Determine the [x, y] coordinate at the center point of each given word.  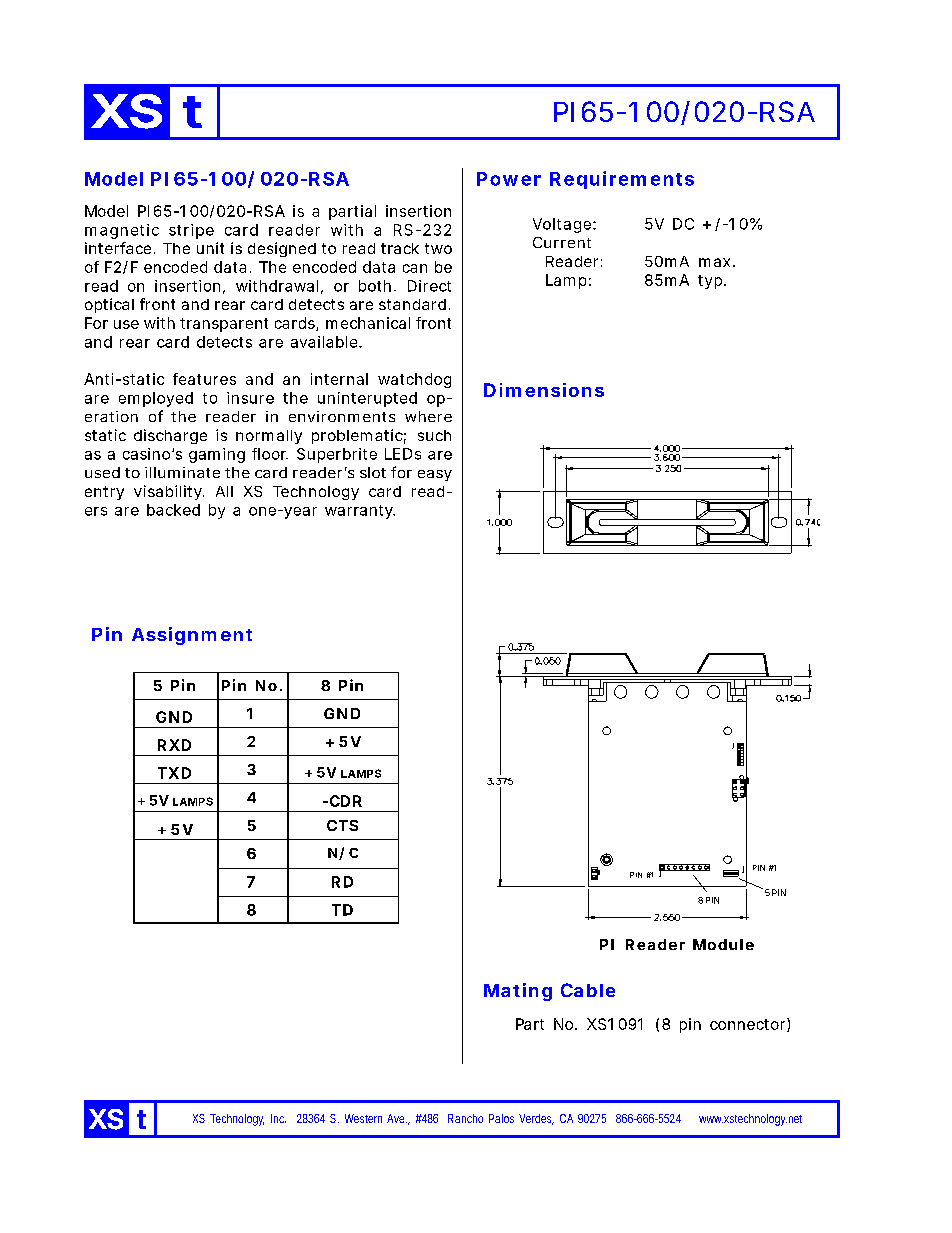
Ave [397, 1118]
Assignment [192, 636]
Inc [278, 1118]
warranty [360, 512]
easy [435, 475]
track [400, 248]
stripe [191, 231]
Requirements [622, 180]
